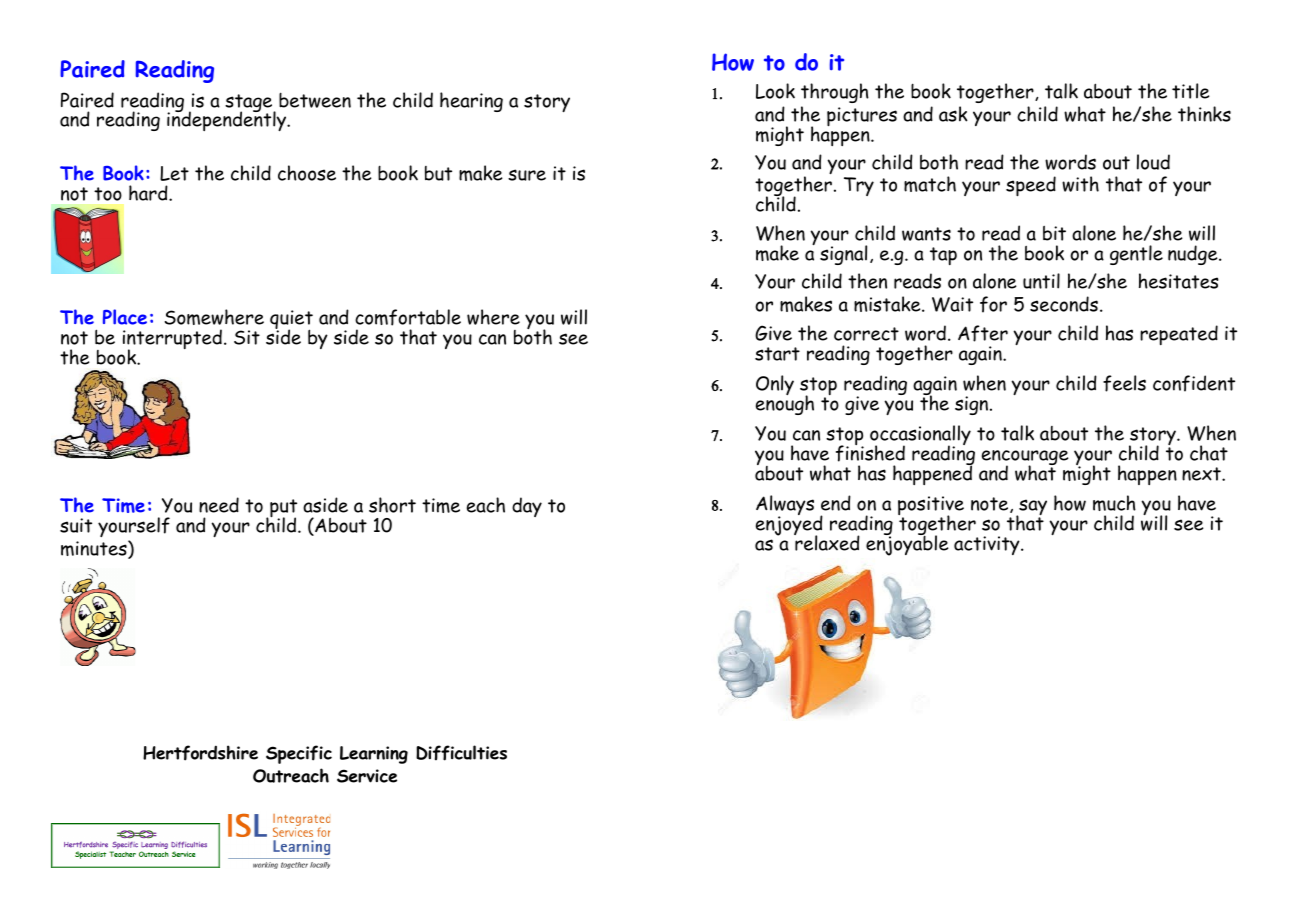 The height and width of the screenshot is (924, 1307). I want to click on activity, so click(988, 545).
